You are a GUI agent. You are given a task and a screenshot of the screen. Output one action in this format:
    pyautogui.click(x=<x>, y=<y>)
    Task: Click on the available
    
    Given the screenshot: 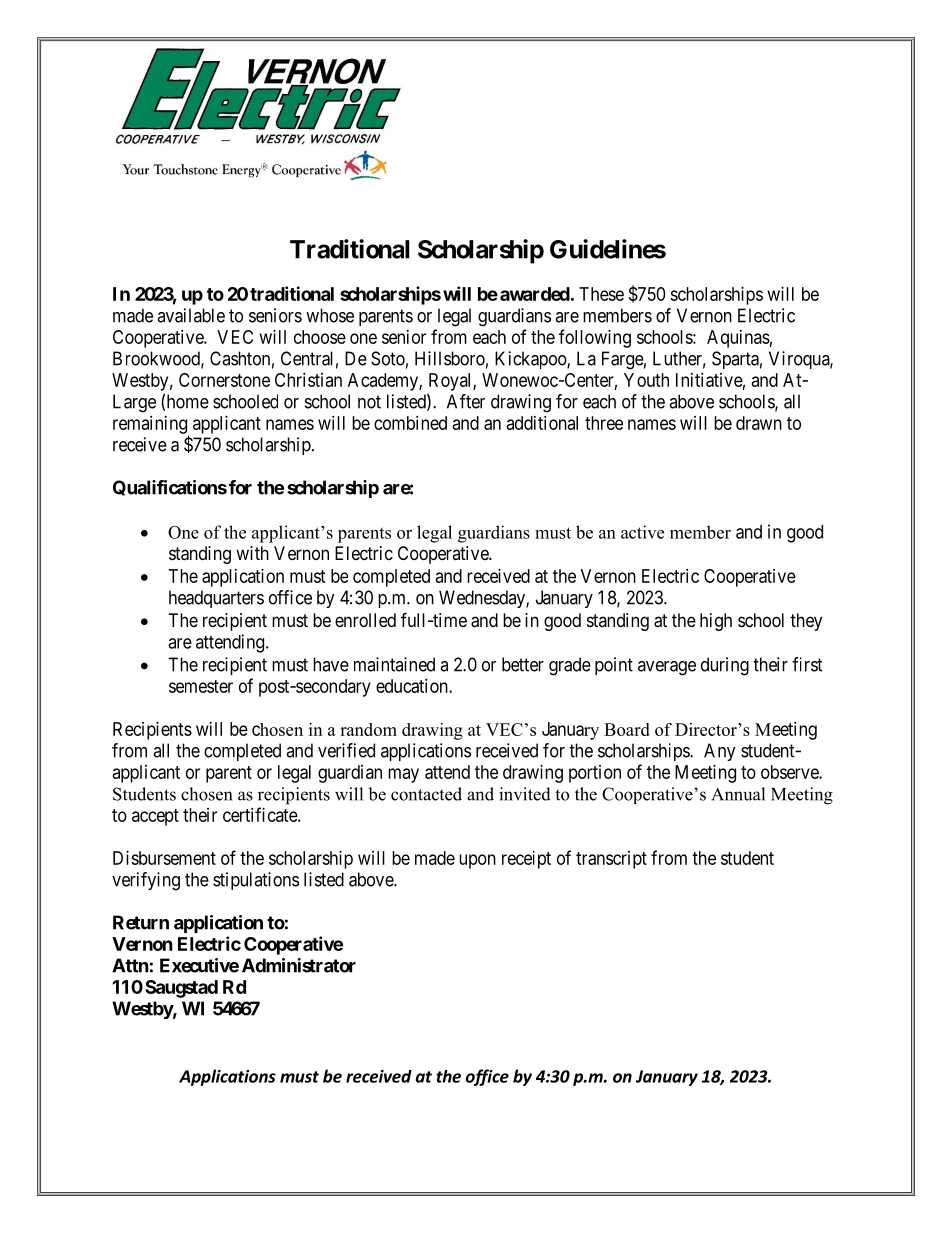 What is the action you would take?
    pyautogui.click(x=191, y=315)
